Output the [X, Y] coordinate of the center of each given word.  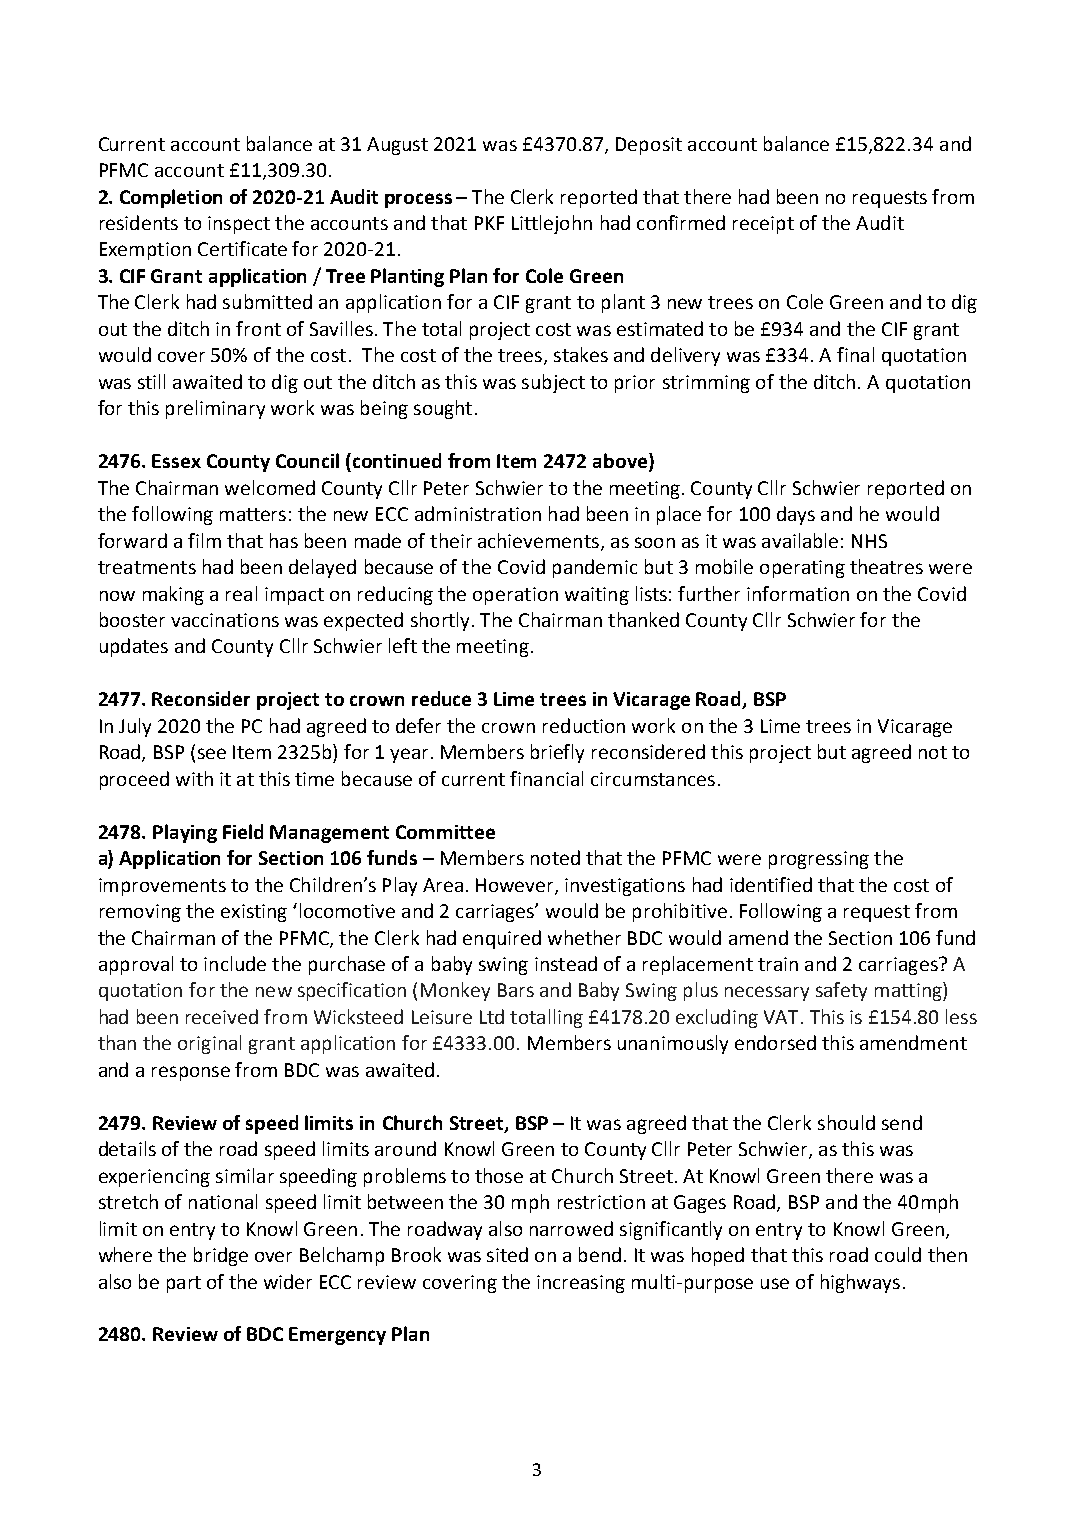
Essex [176, 461]
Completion [171, 198]
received [222, 1016]
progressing [819, 860]
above [621, 462]
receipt [763, 225]
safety [841, 991]
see [212, 753]
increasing [581, 1284]
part [184, 1284]
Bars [516, 990]
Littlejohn [552, 224]
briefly [557, 753]
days [796, 515]
